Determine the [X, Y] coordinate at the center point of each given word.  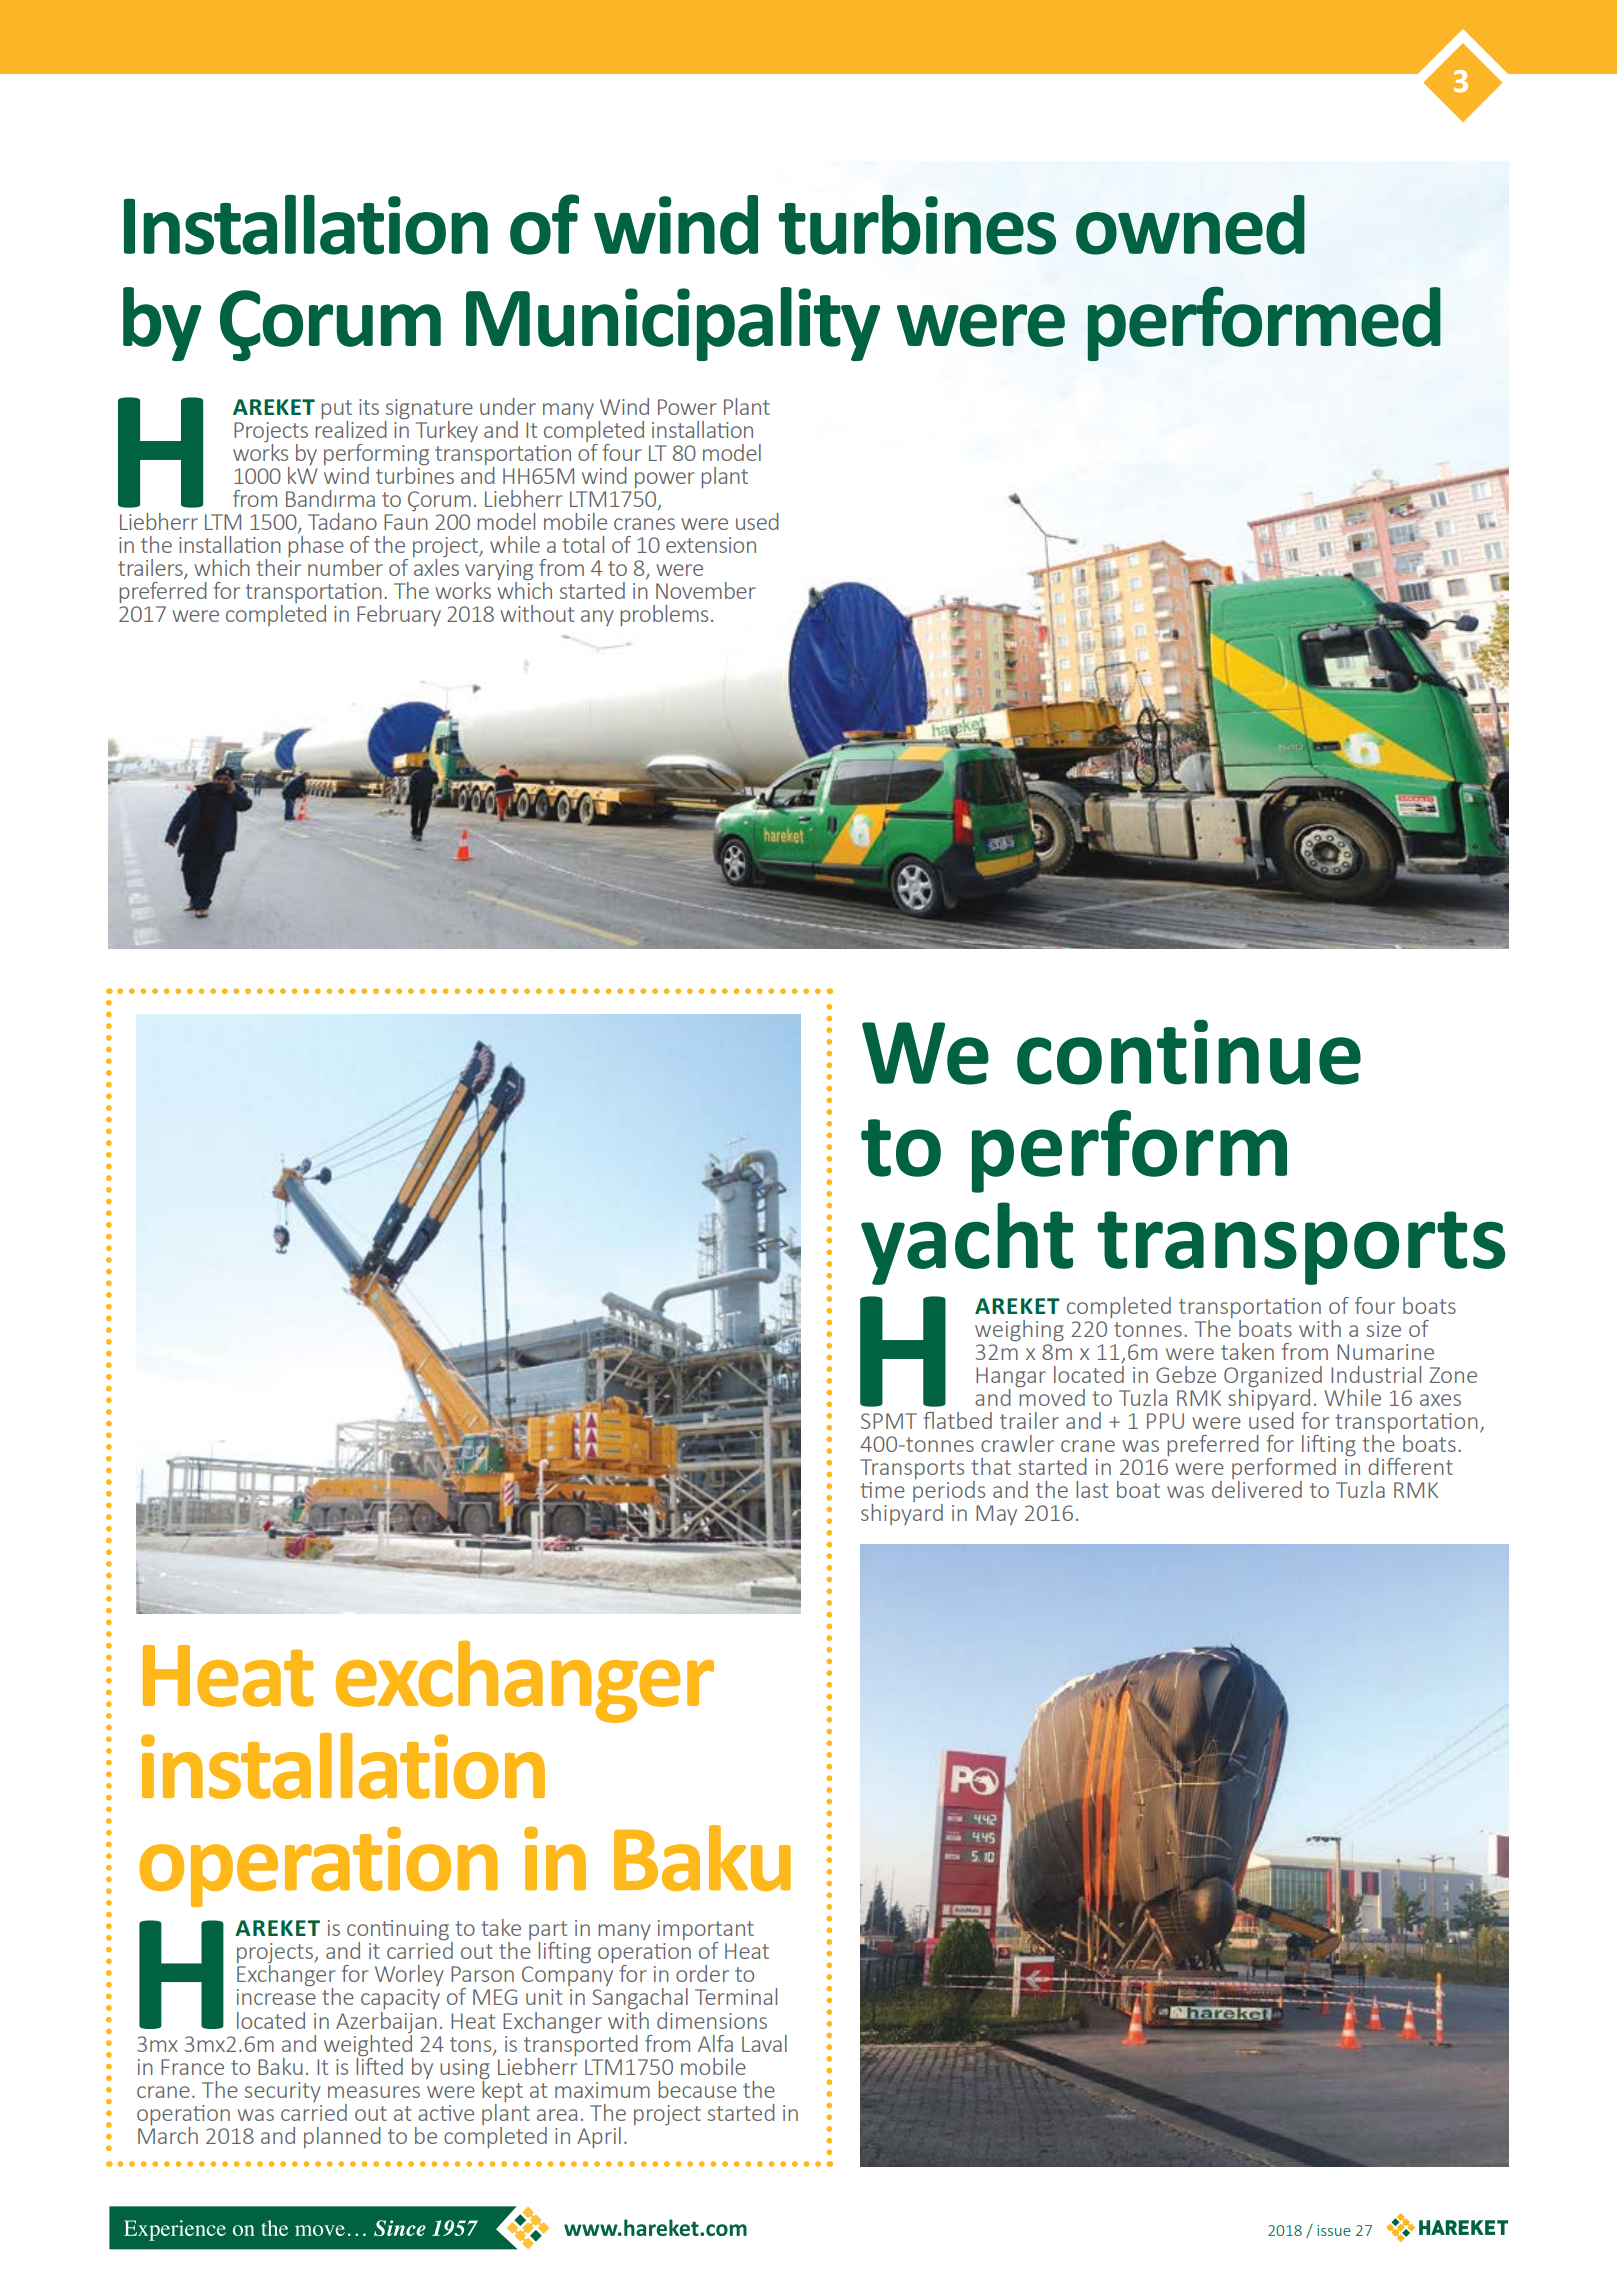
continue [1189, 1052]
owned [1190, 225]
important [706, 1931]
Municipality [673, 324]
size [1384, 1329]
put [336, 411]
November [706, 590]
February [399, 615]
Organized [1273, 1378]
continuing [399, 1931]
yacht [967, 1243]
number [345, 567]
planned [342, 2137]
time [882, 1490]
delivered [1257, 1489]
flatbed [957, 1420]
